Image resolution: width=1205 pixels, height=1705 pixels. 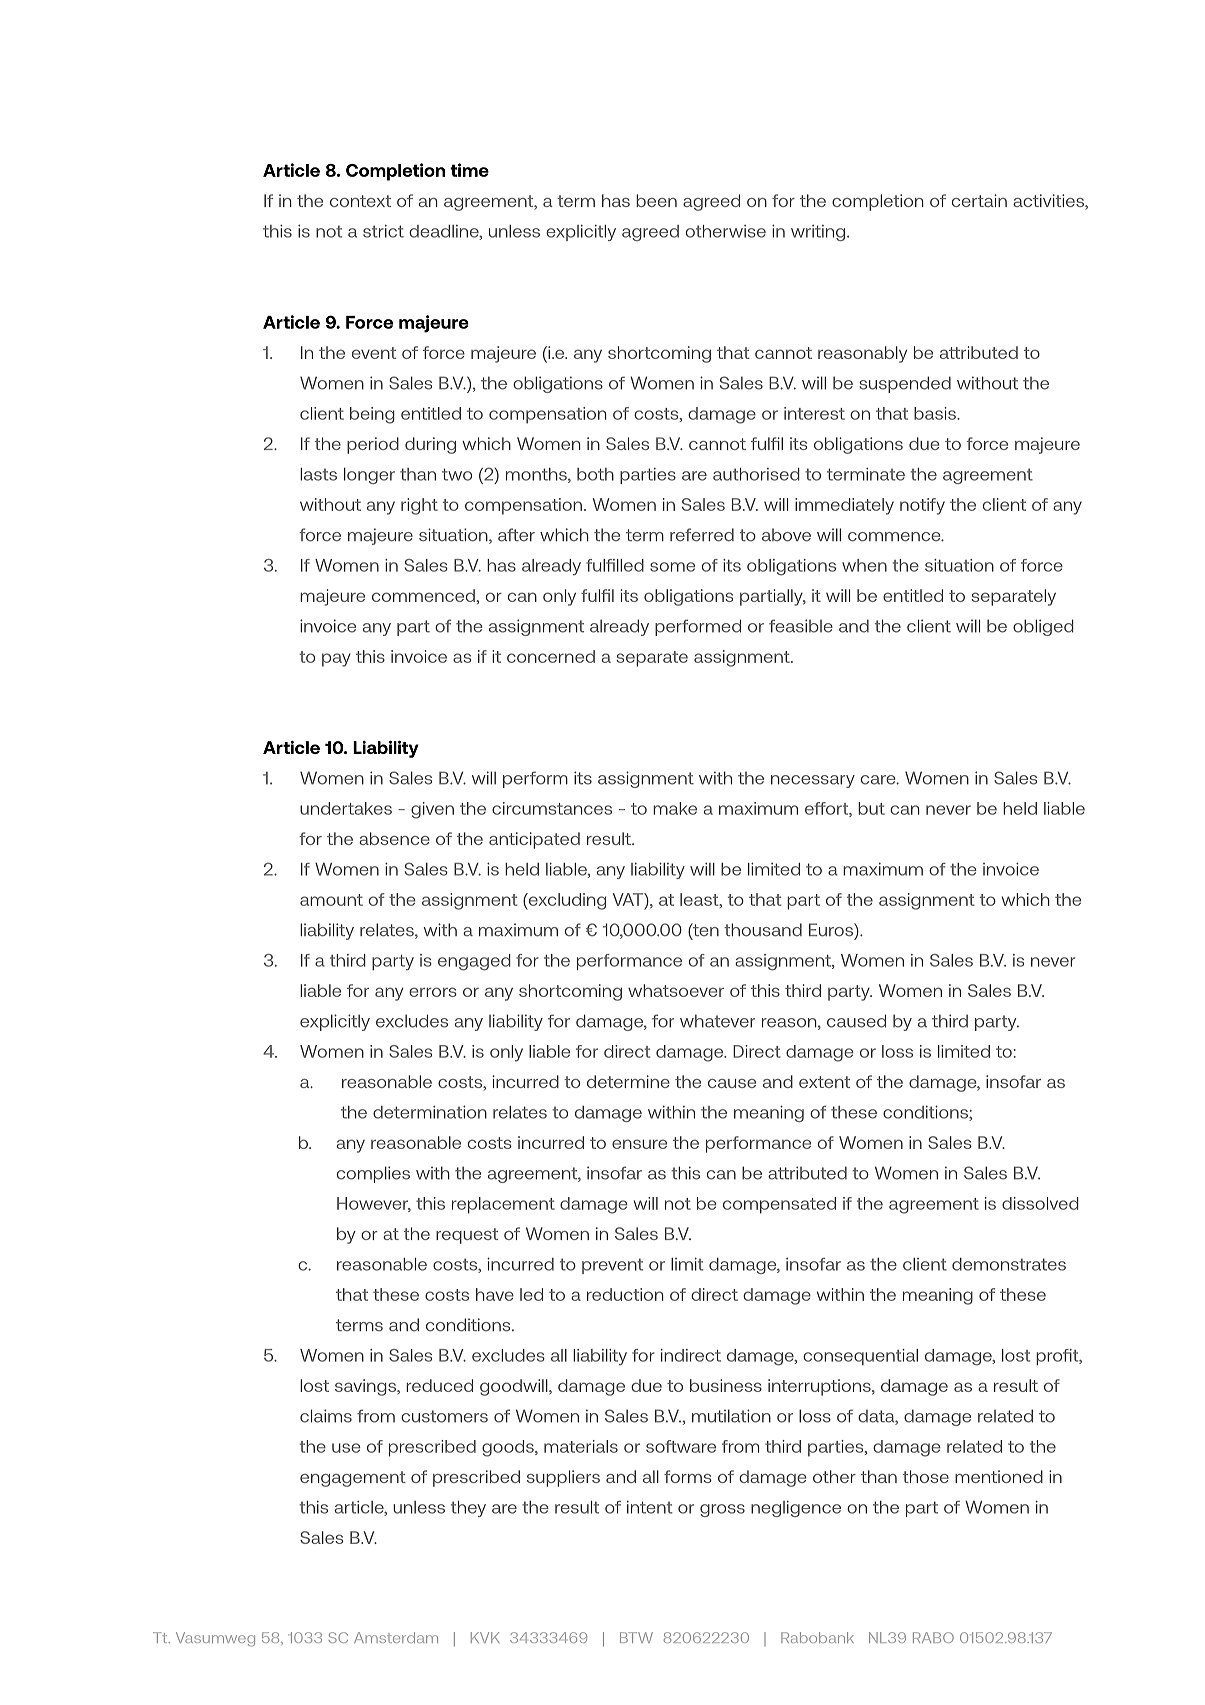 What do you see at coordinates (383, 231) in the screenshot?
I see `strict` at bounding box center [383, 231].
